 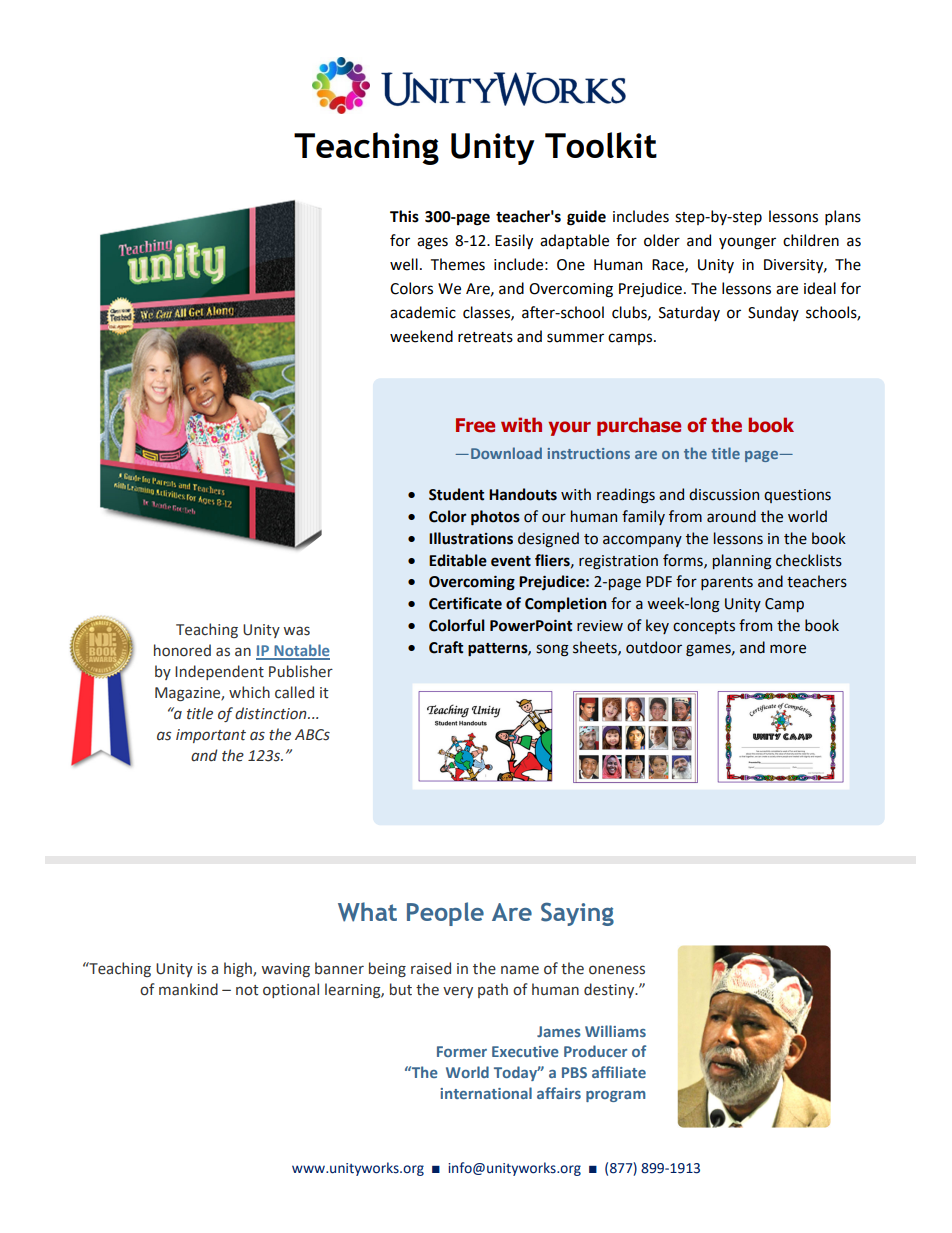 I want to click on academic, so click(x=423, y=312).
